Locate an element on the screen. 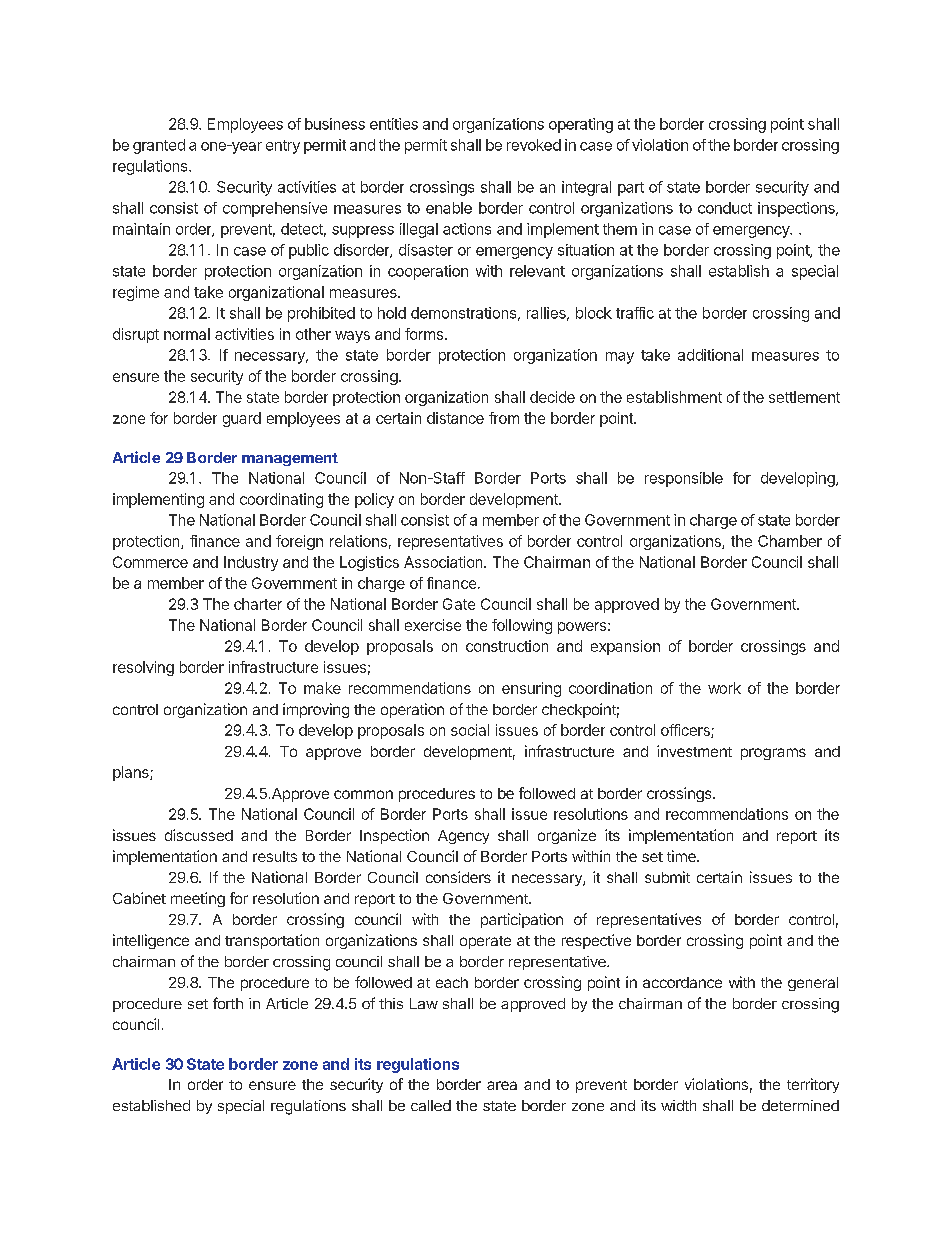 The height and width of the screenshot is (1233, 952). conduct is located at coordinates (725, 208).
